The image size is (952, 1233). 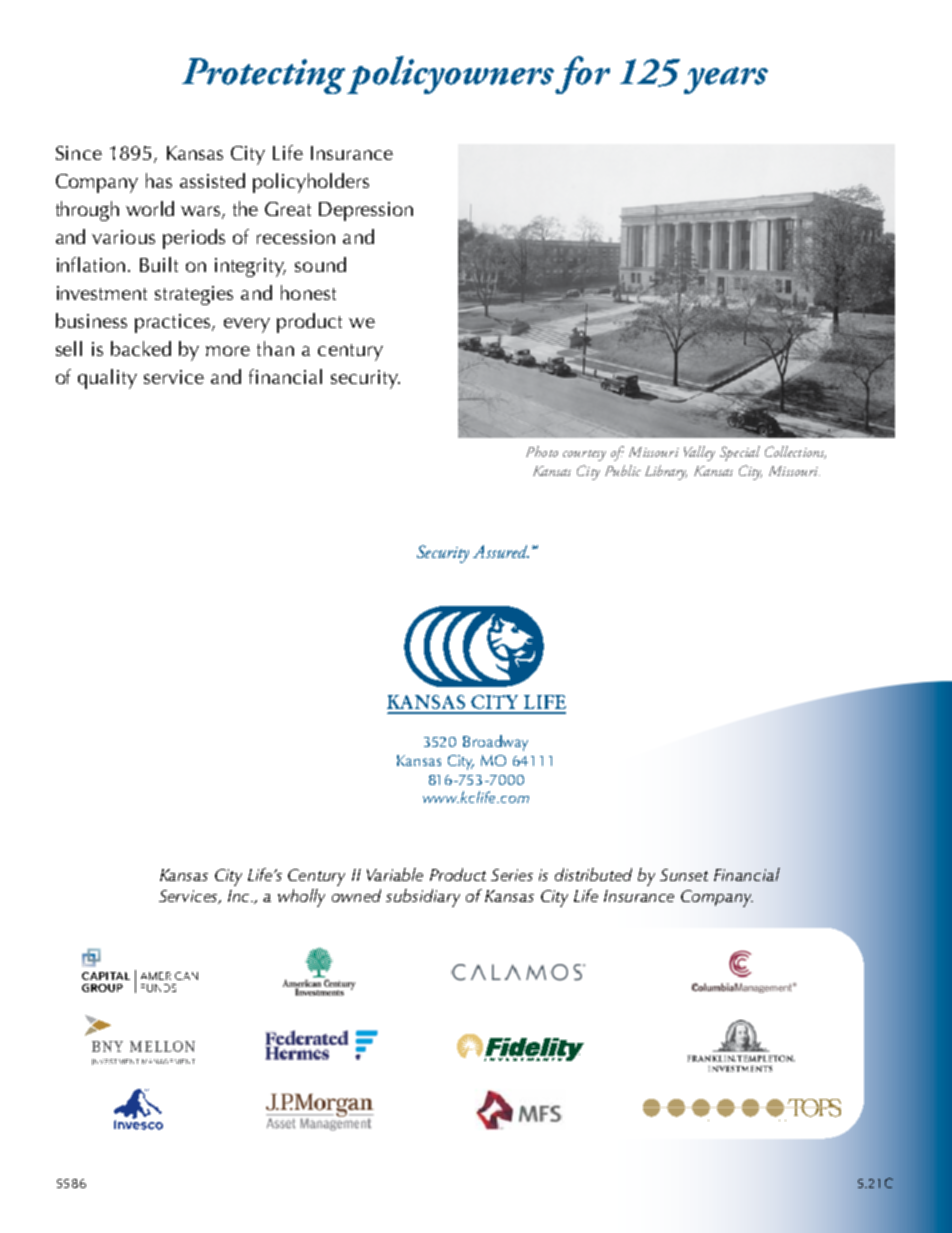 What do you see at coordinates (159, 180) in the document?
I see `has` at bounding box center [159, 180].
